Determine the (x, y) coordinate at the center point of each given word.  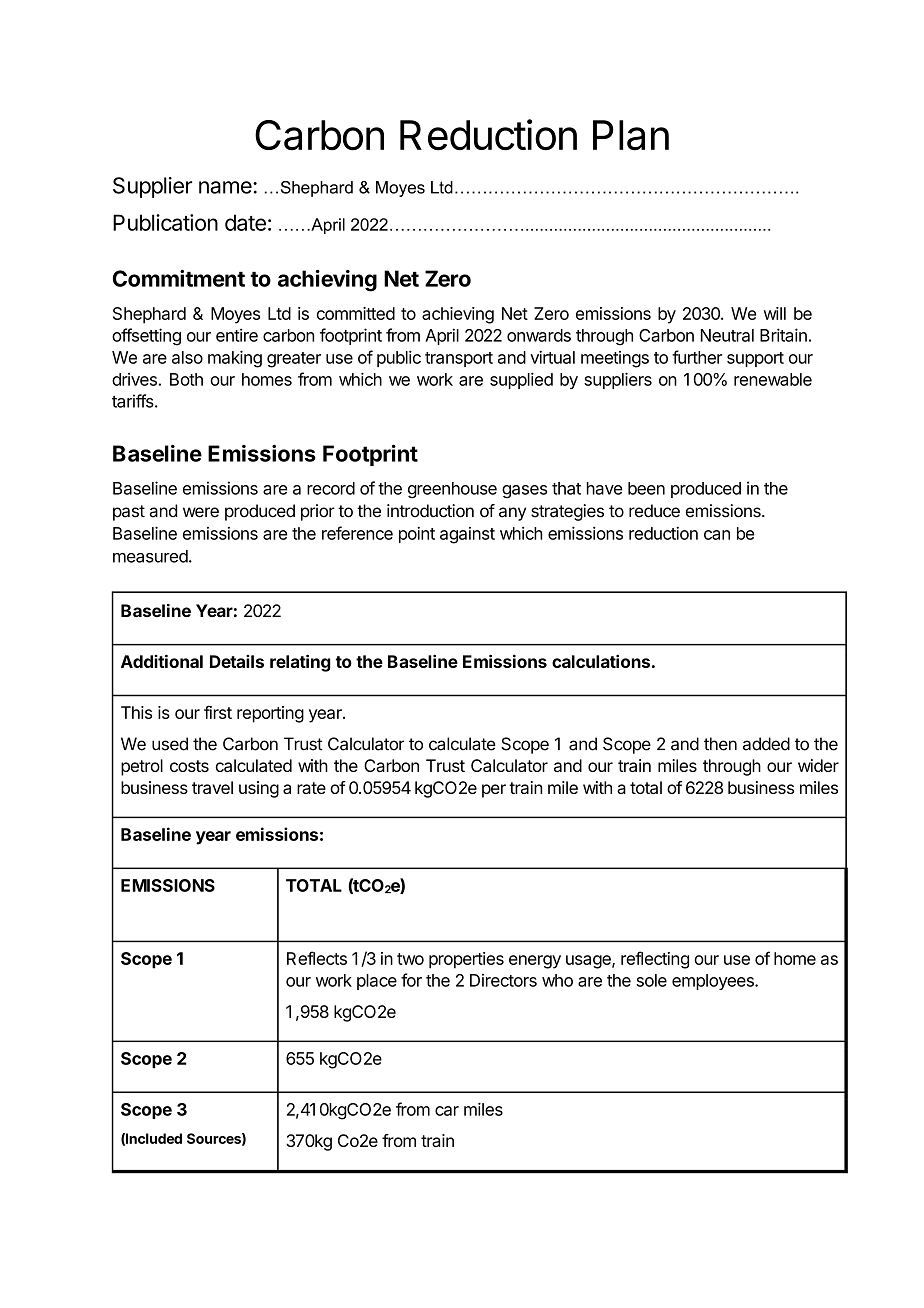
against (467, 535)
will (775, 313)
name (226, 187)
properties (466, 960)
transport (459, 359)
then (720, 744)
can (717, 535)
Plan (631, 135)
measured (150, 556)
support (755, 359)
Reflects (317, 958)
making (235, 359)
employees (714, 982)
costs (189, 766)
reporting (270, 714)
